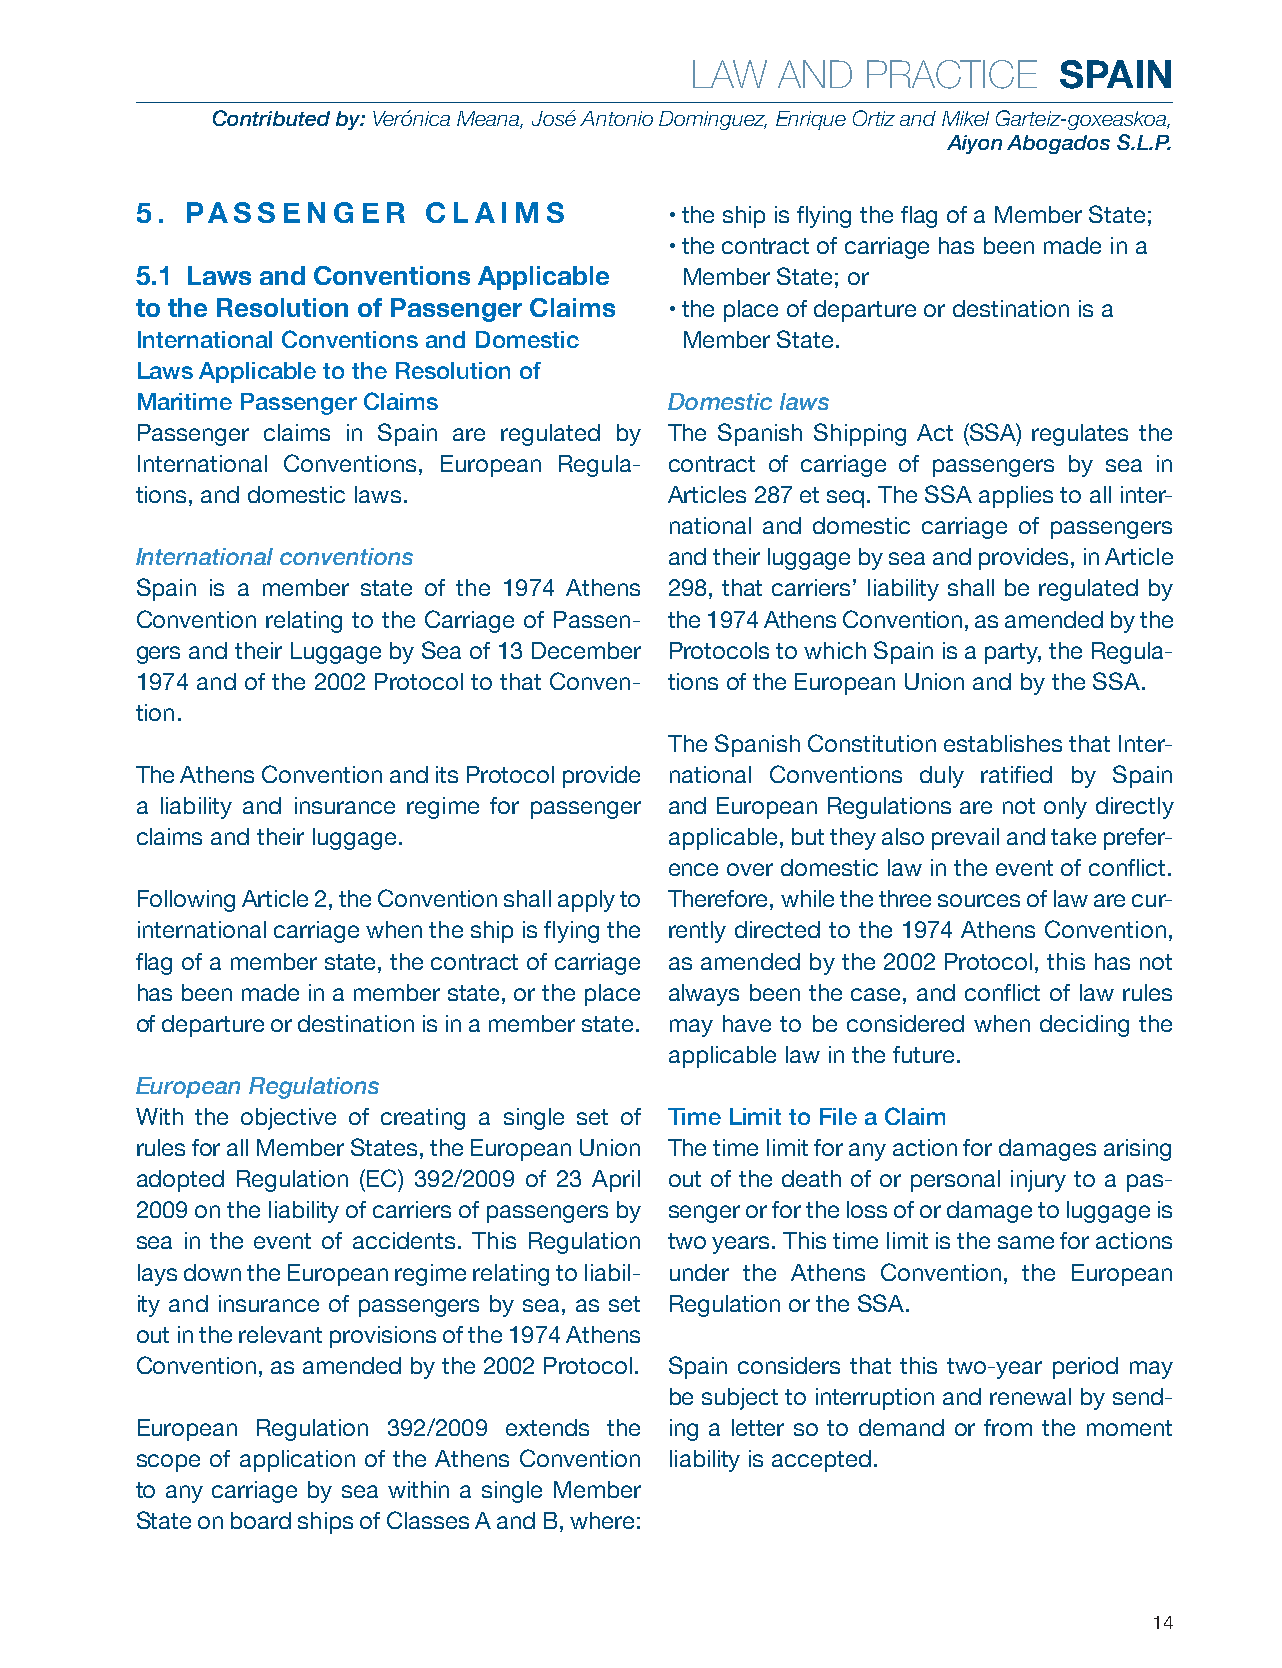 This screenshot has width=1282, height=1668. Describe the element at coordinates (704, 995) in the screenshot. I see `always` at that location.
